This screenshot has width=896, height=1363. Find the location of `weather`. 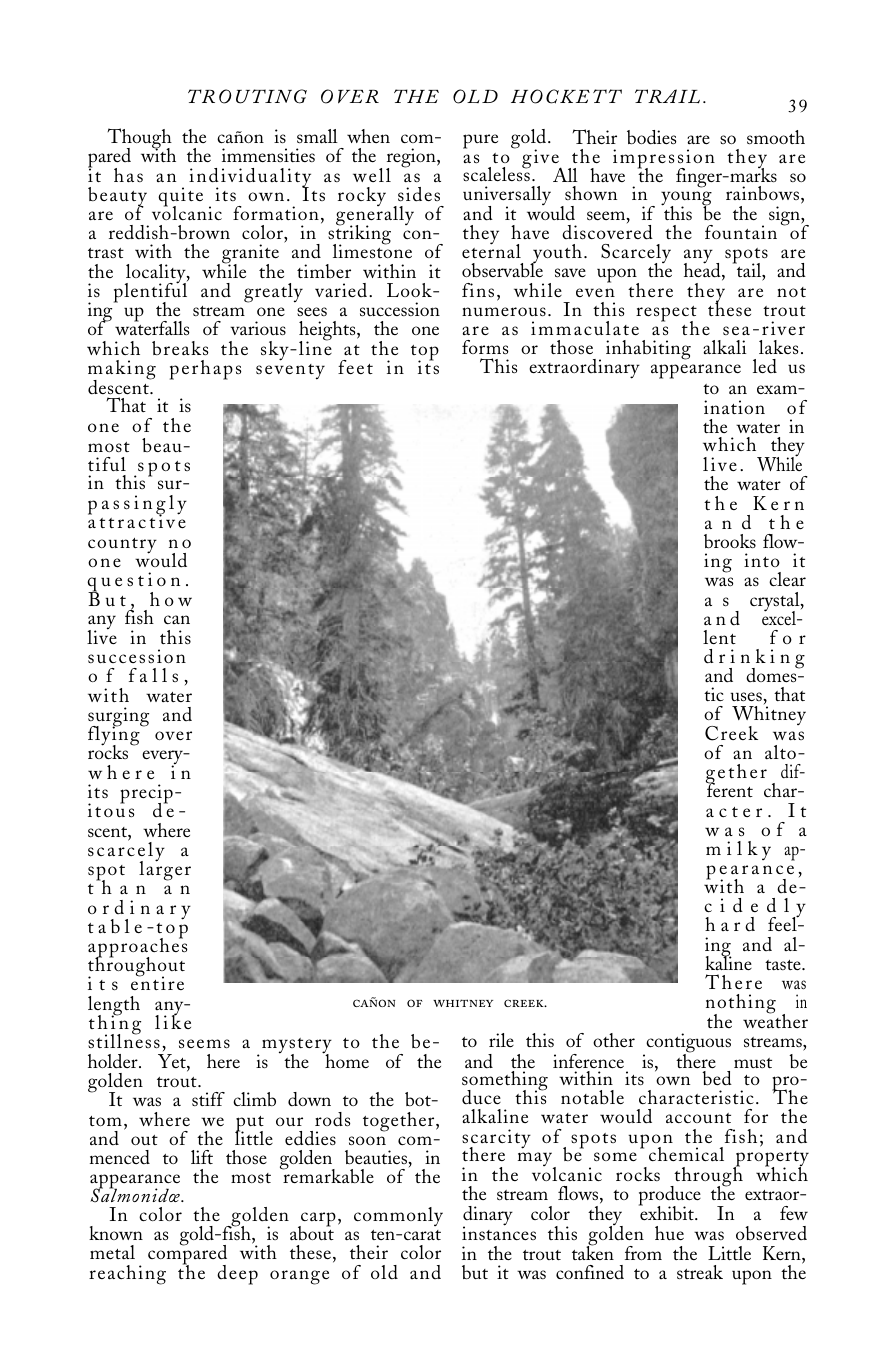

weather is located at coordinates (775, 1020).
